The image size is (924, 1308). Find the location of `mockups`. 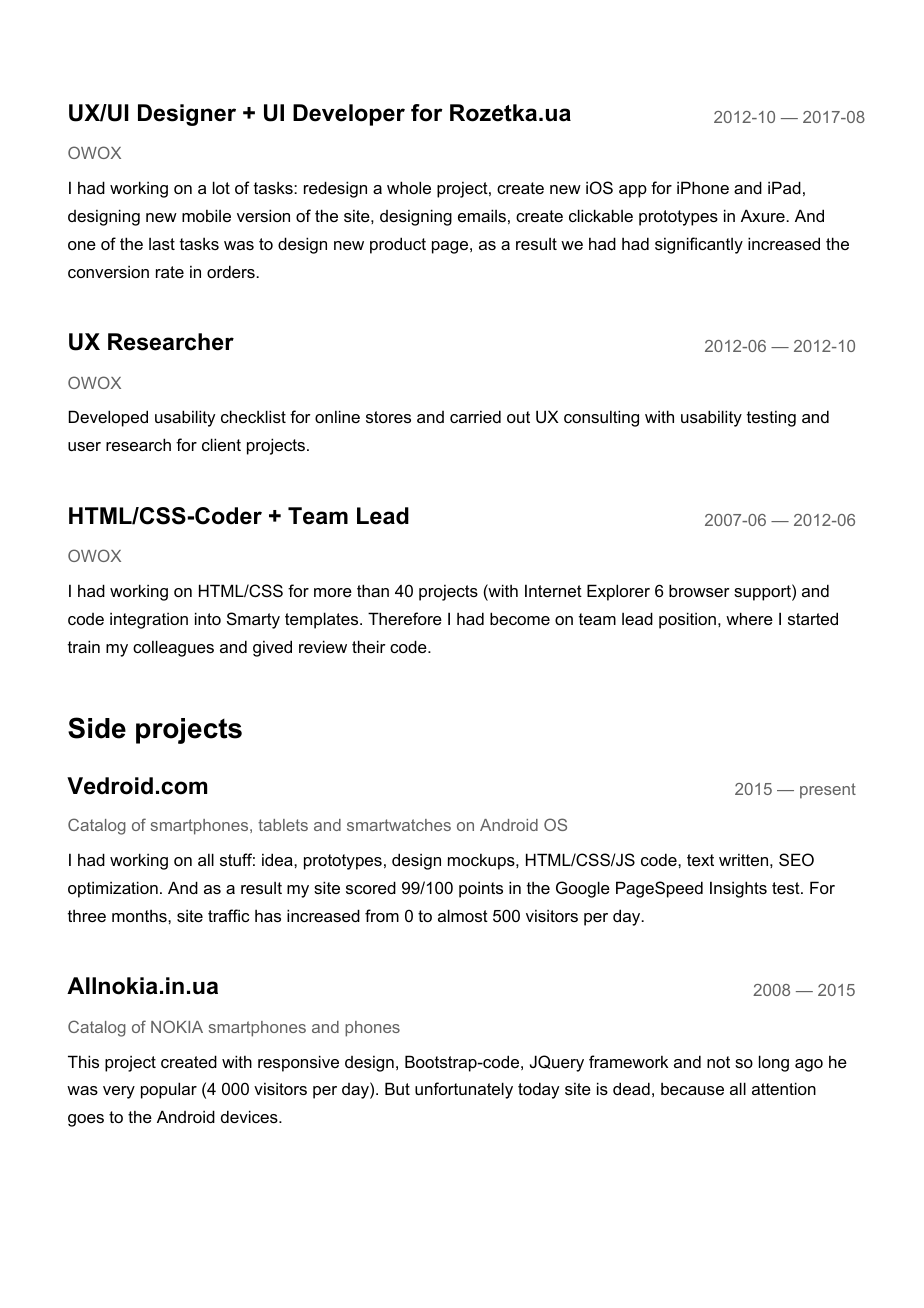

mockups is located at coordinates (482, 861).
